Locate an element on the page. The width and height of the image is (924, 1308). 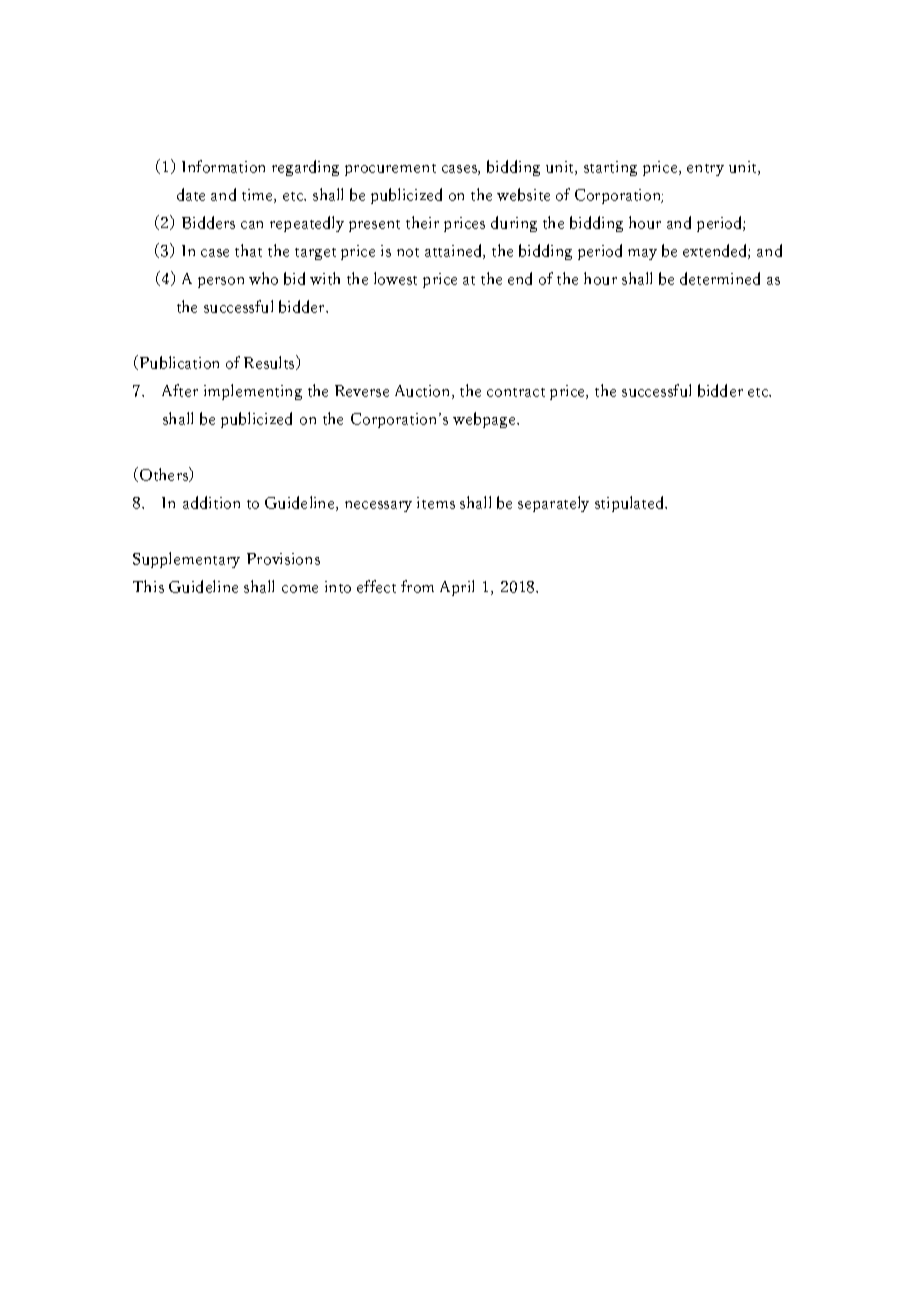
Information is located at coordinates (223, 166).
